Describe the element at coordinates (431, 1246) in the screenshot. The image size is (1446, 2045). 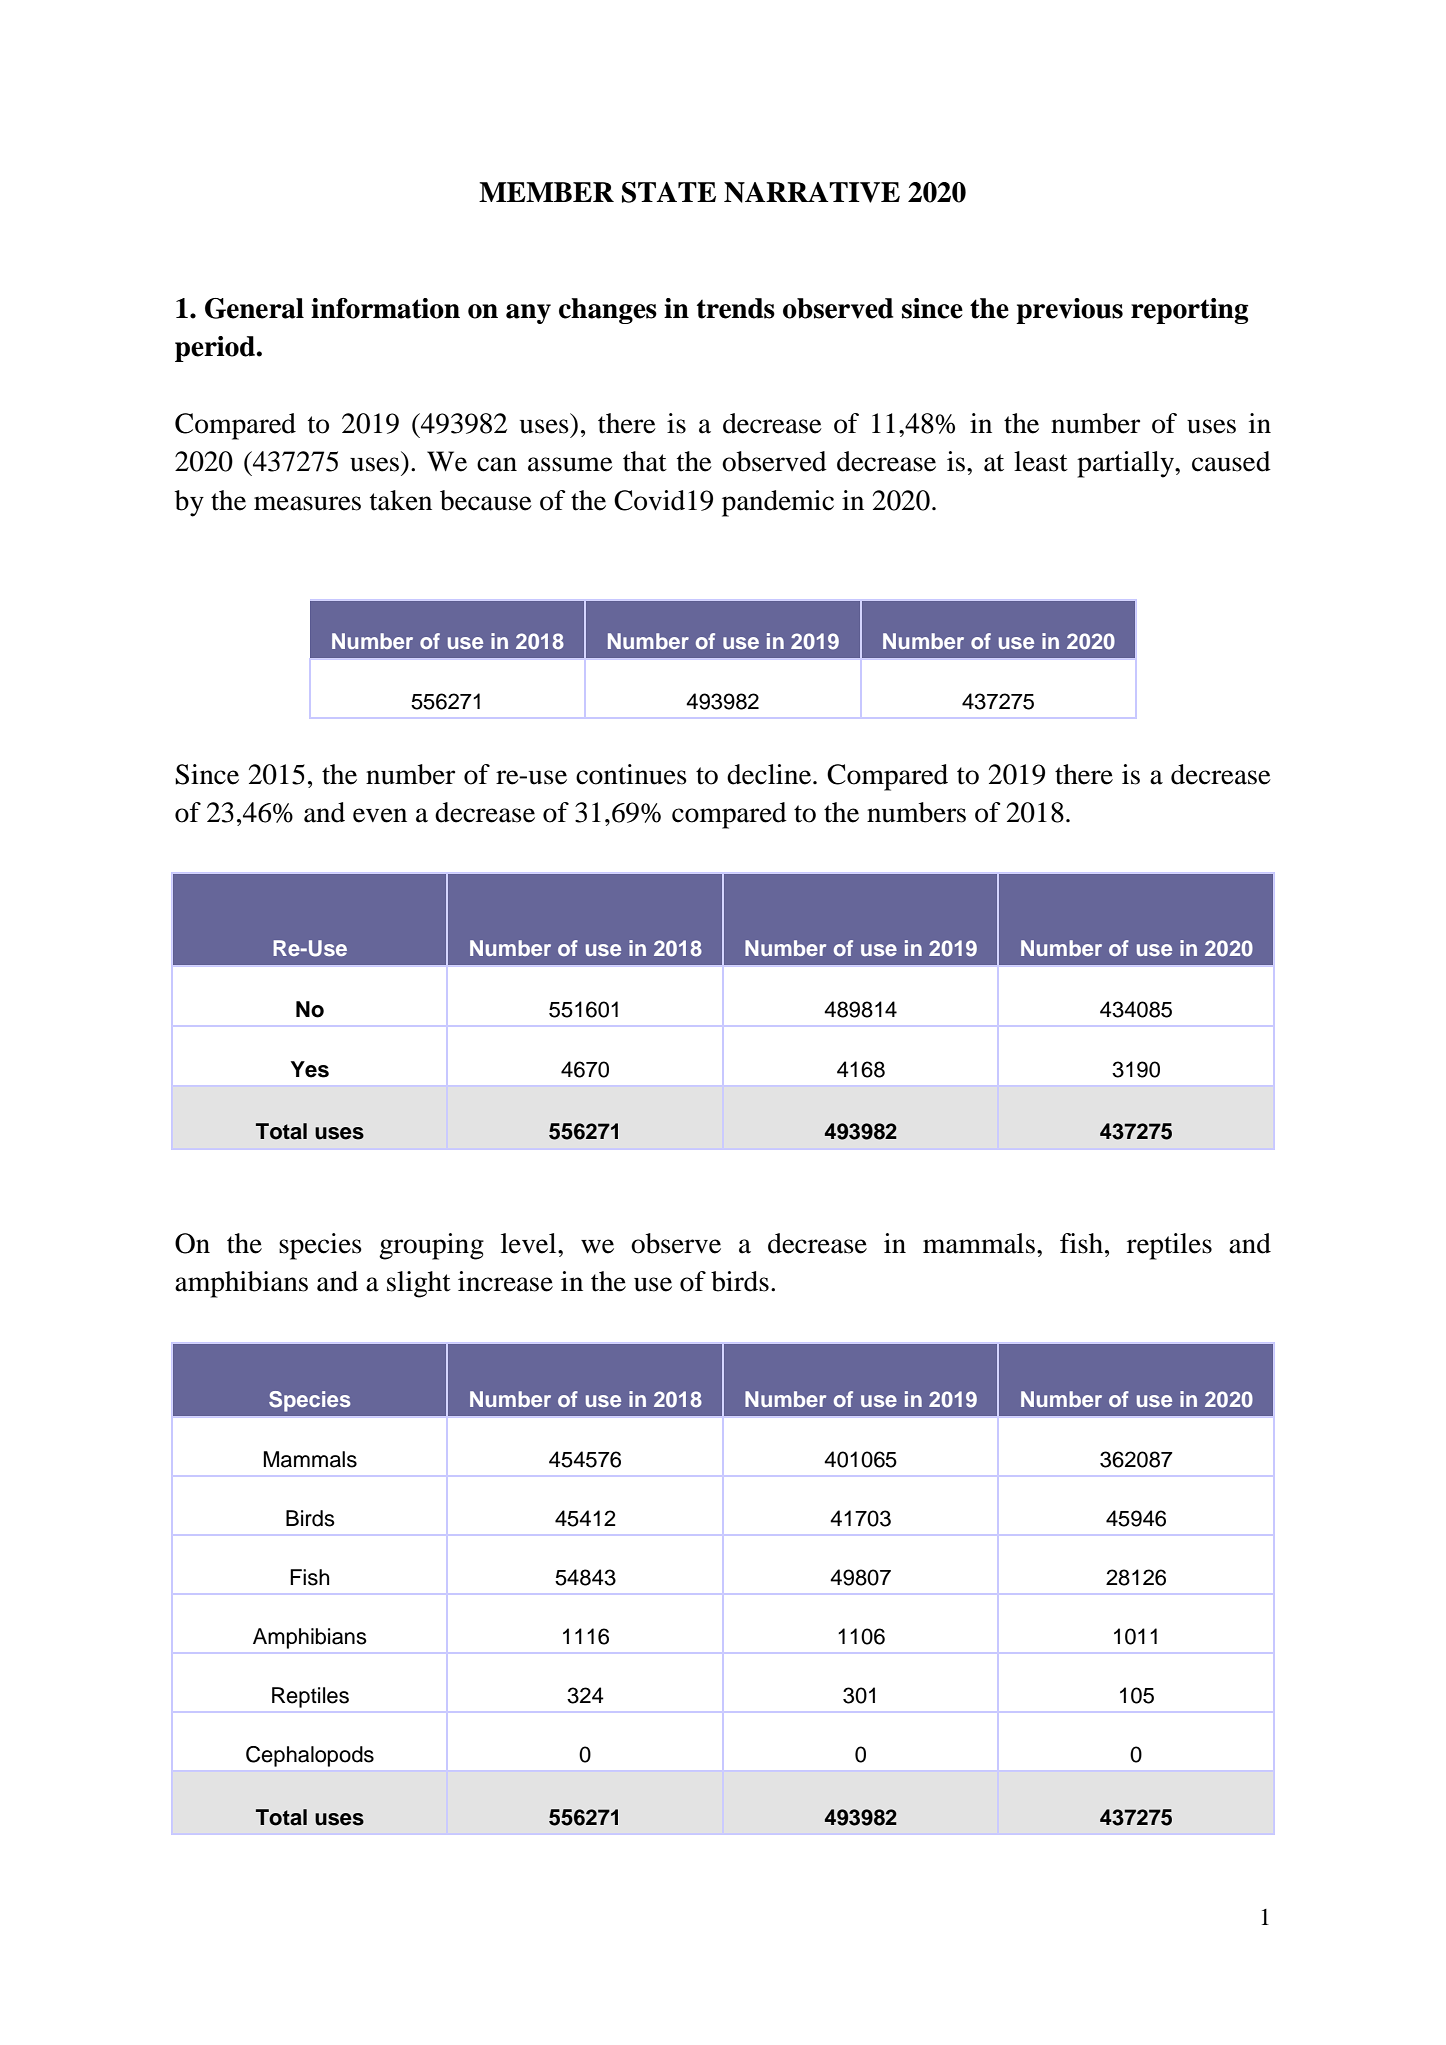
I see `grouping` at that location.
